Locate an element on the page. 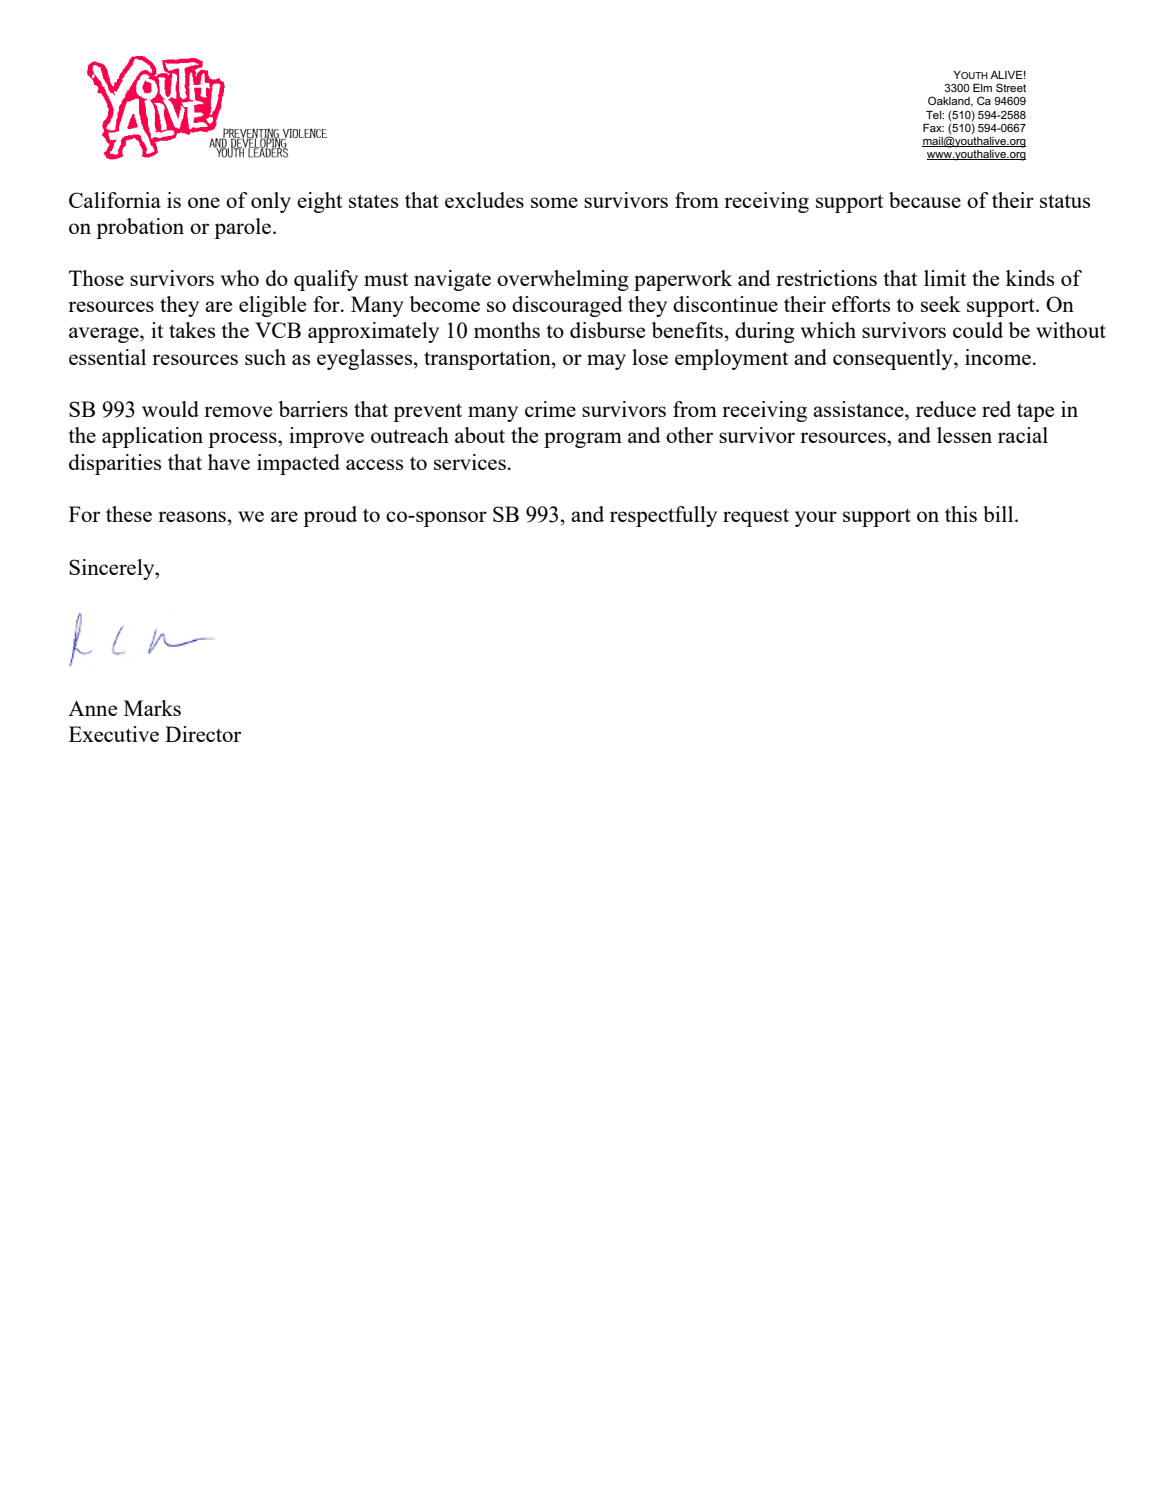 The height and width of the image is (1505, 1163). Street is located at coordinates (1011, 87).
